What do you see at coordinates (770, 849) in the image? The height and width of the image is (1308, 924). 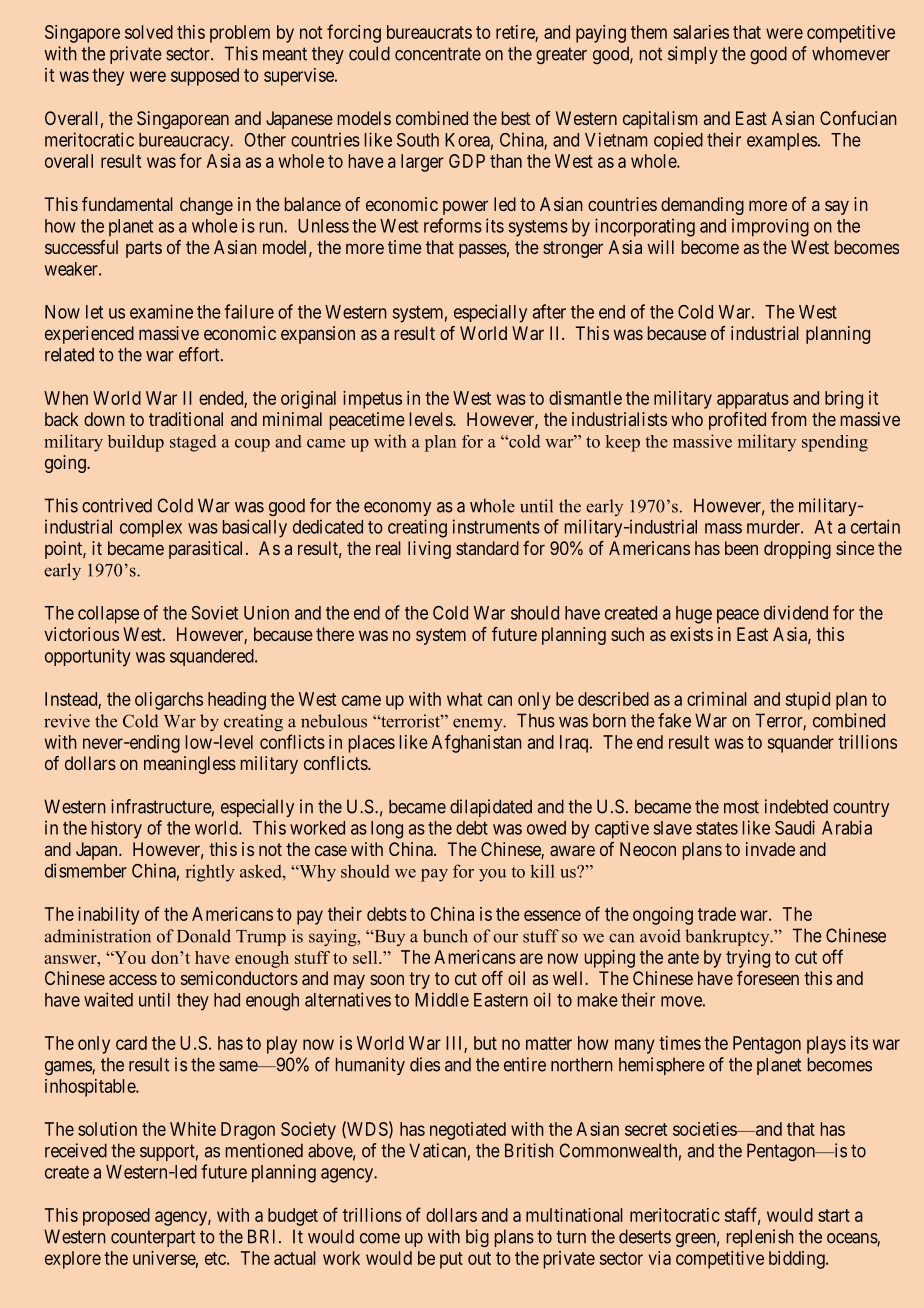 I see `invade` at bounding box center [770, 849].
